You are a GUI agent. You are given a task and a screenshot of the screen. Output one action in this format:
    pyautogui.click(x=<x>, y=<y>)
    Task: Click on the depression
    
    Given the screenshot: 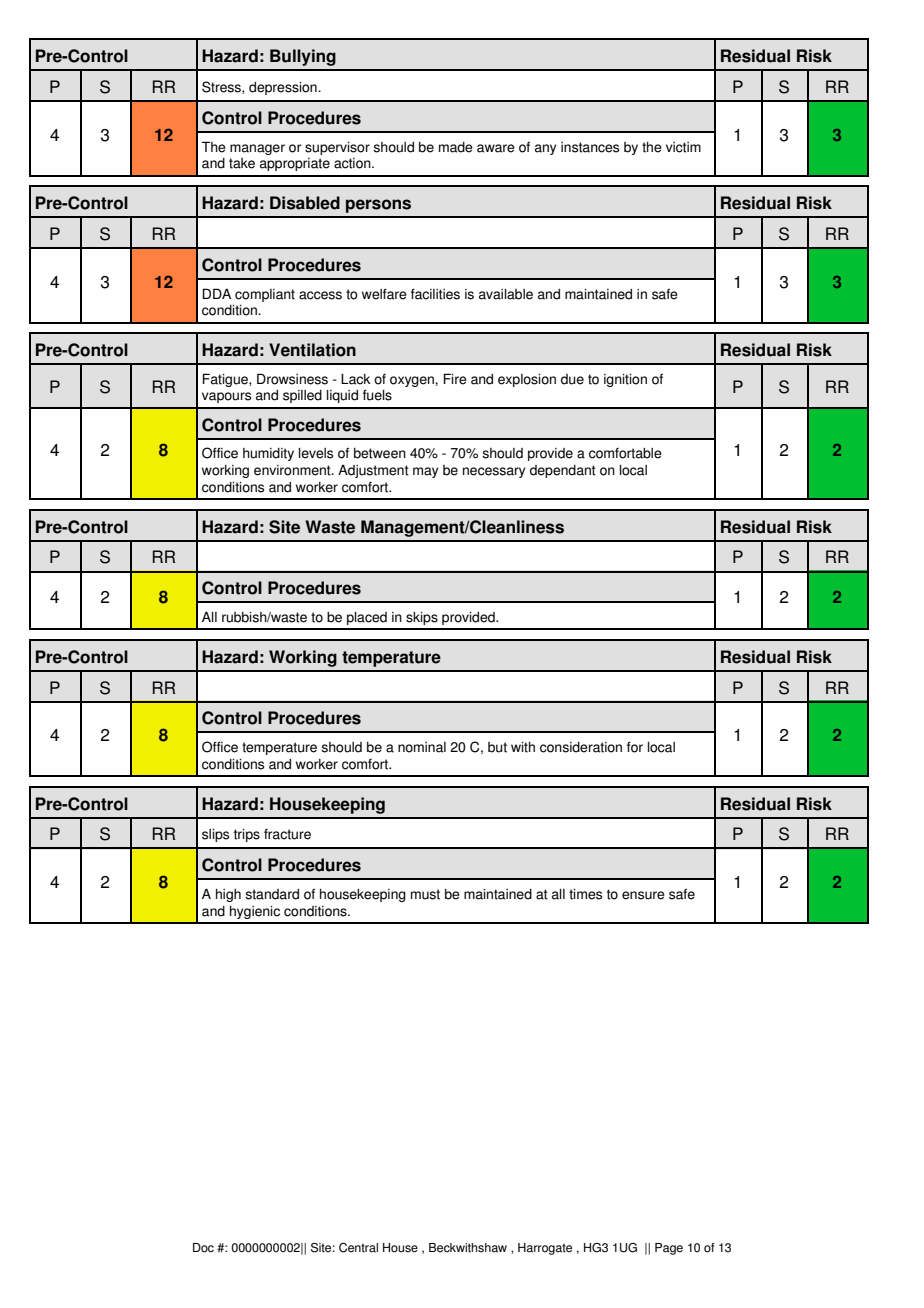 What is the action you would take?
    pyautogui.click(x=284, y=88)
